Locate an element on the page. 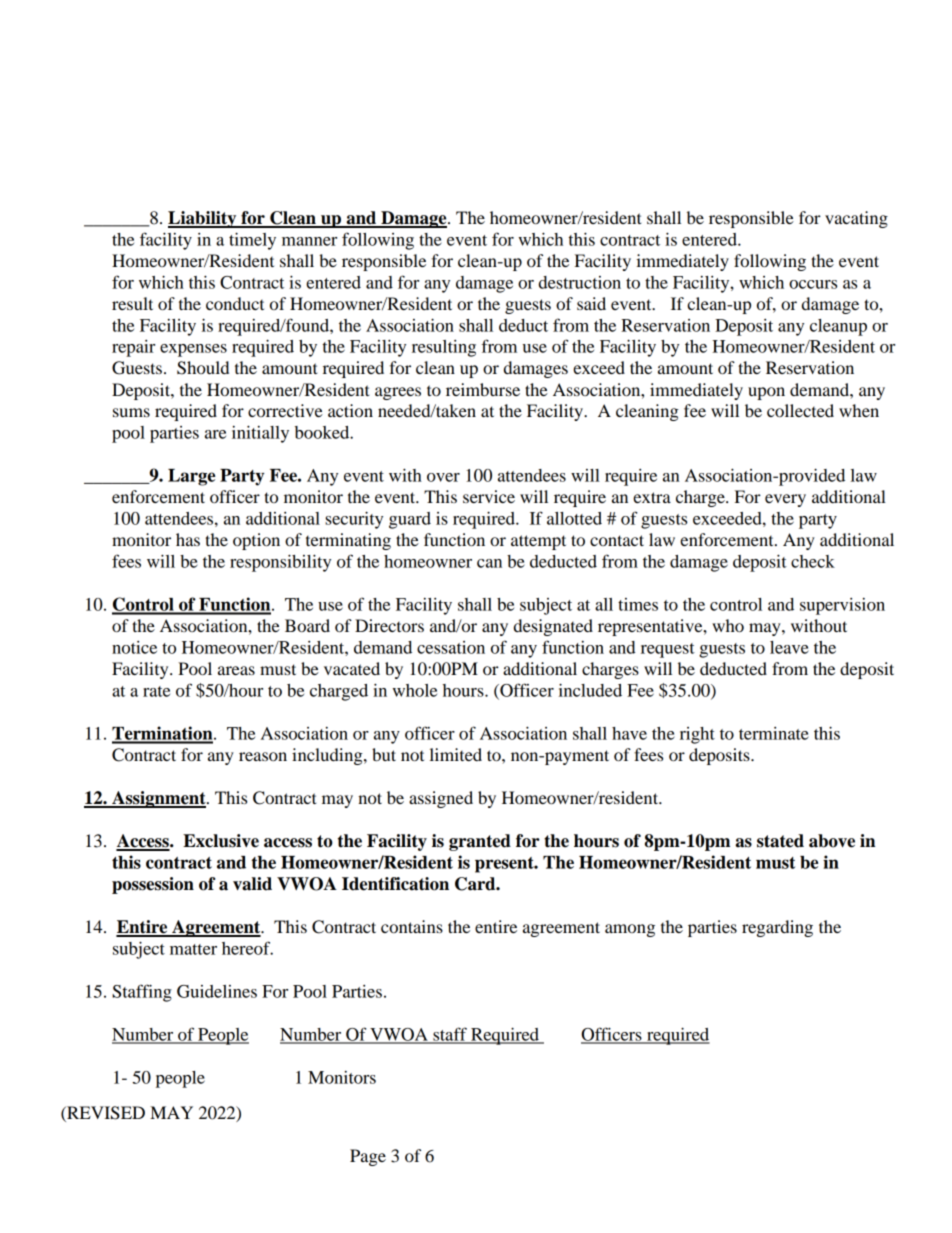 Image resolution: width=952 pixels, height=1233 pixels. Page is located at coordinates (368, 1157).
